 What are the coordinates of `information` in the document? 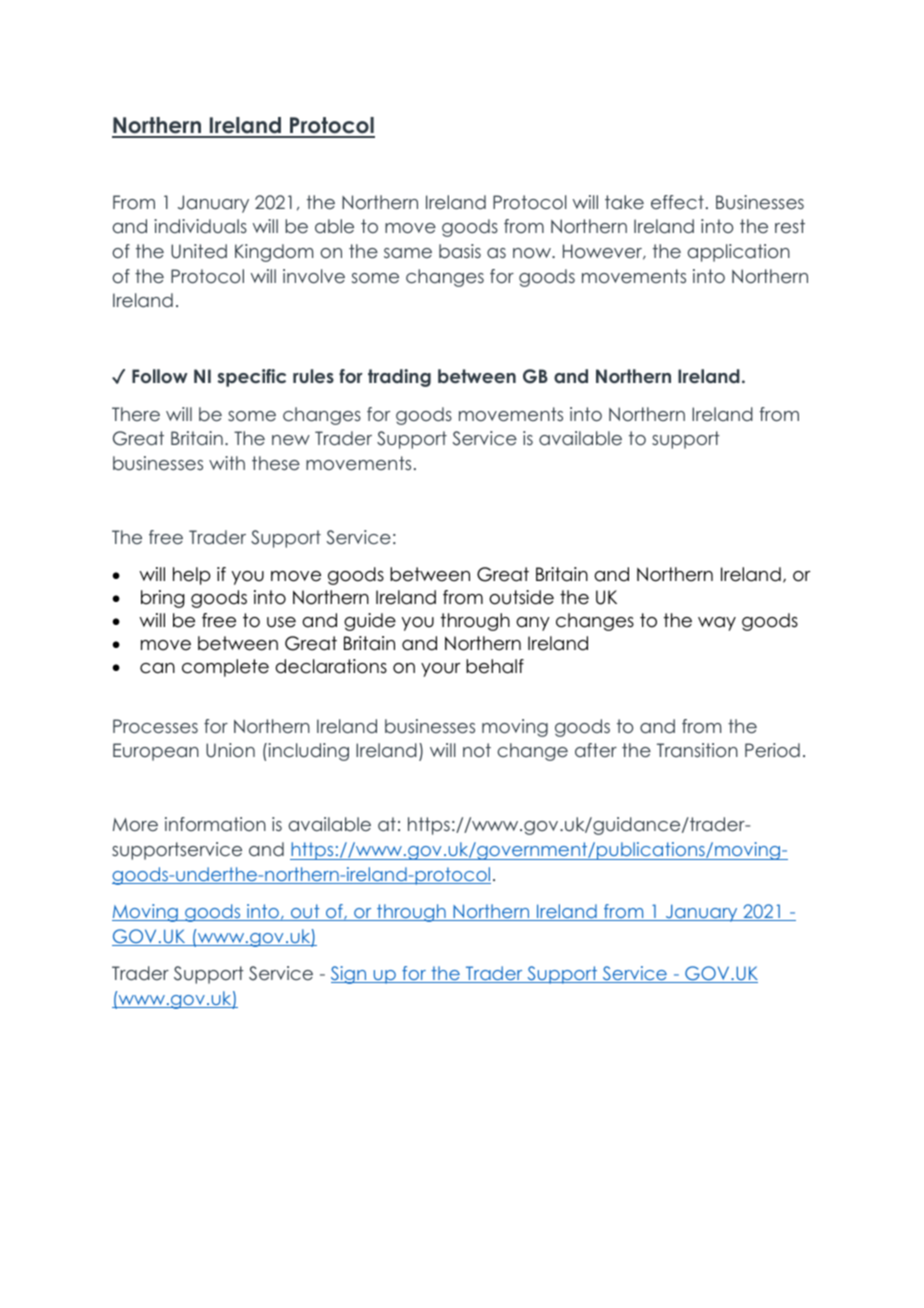 It's located at (215, 824).
